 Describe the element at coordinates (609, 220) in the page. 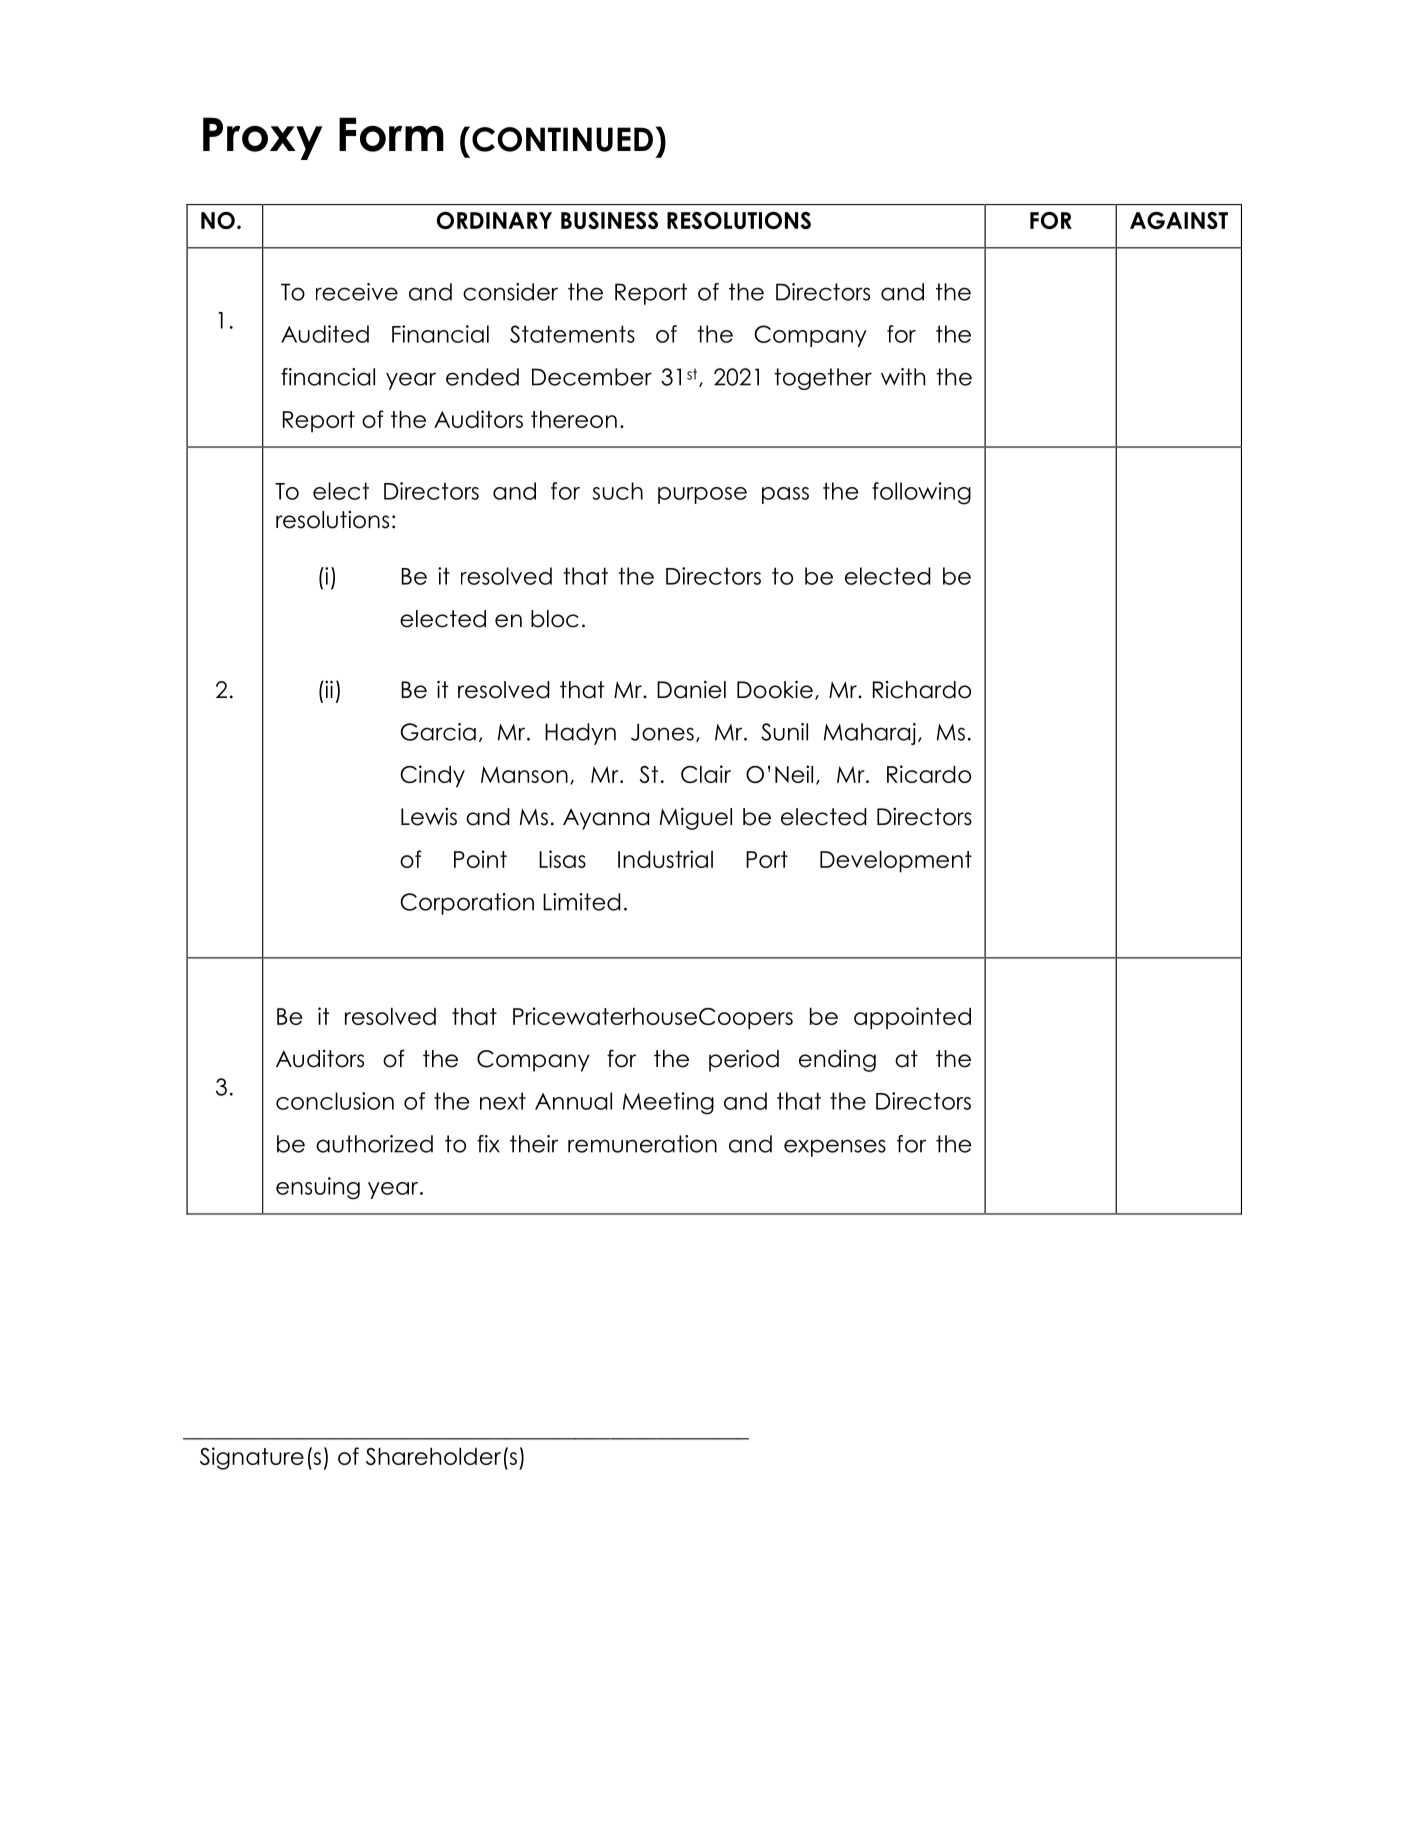

I see `BUSINESS` at that location.
